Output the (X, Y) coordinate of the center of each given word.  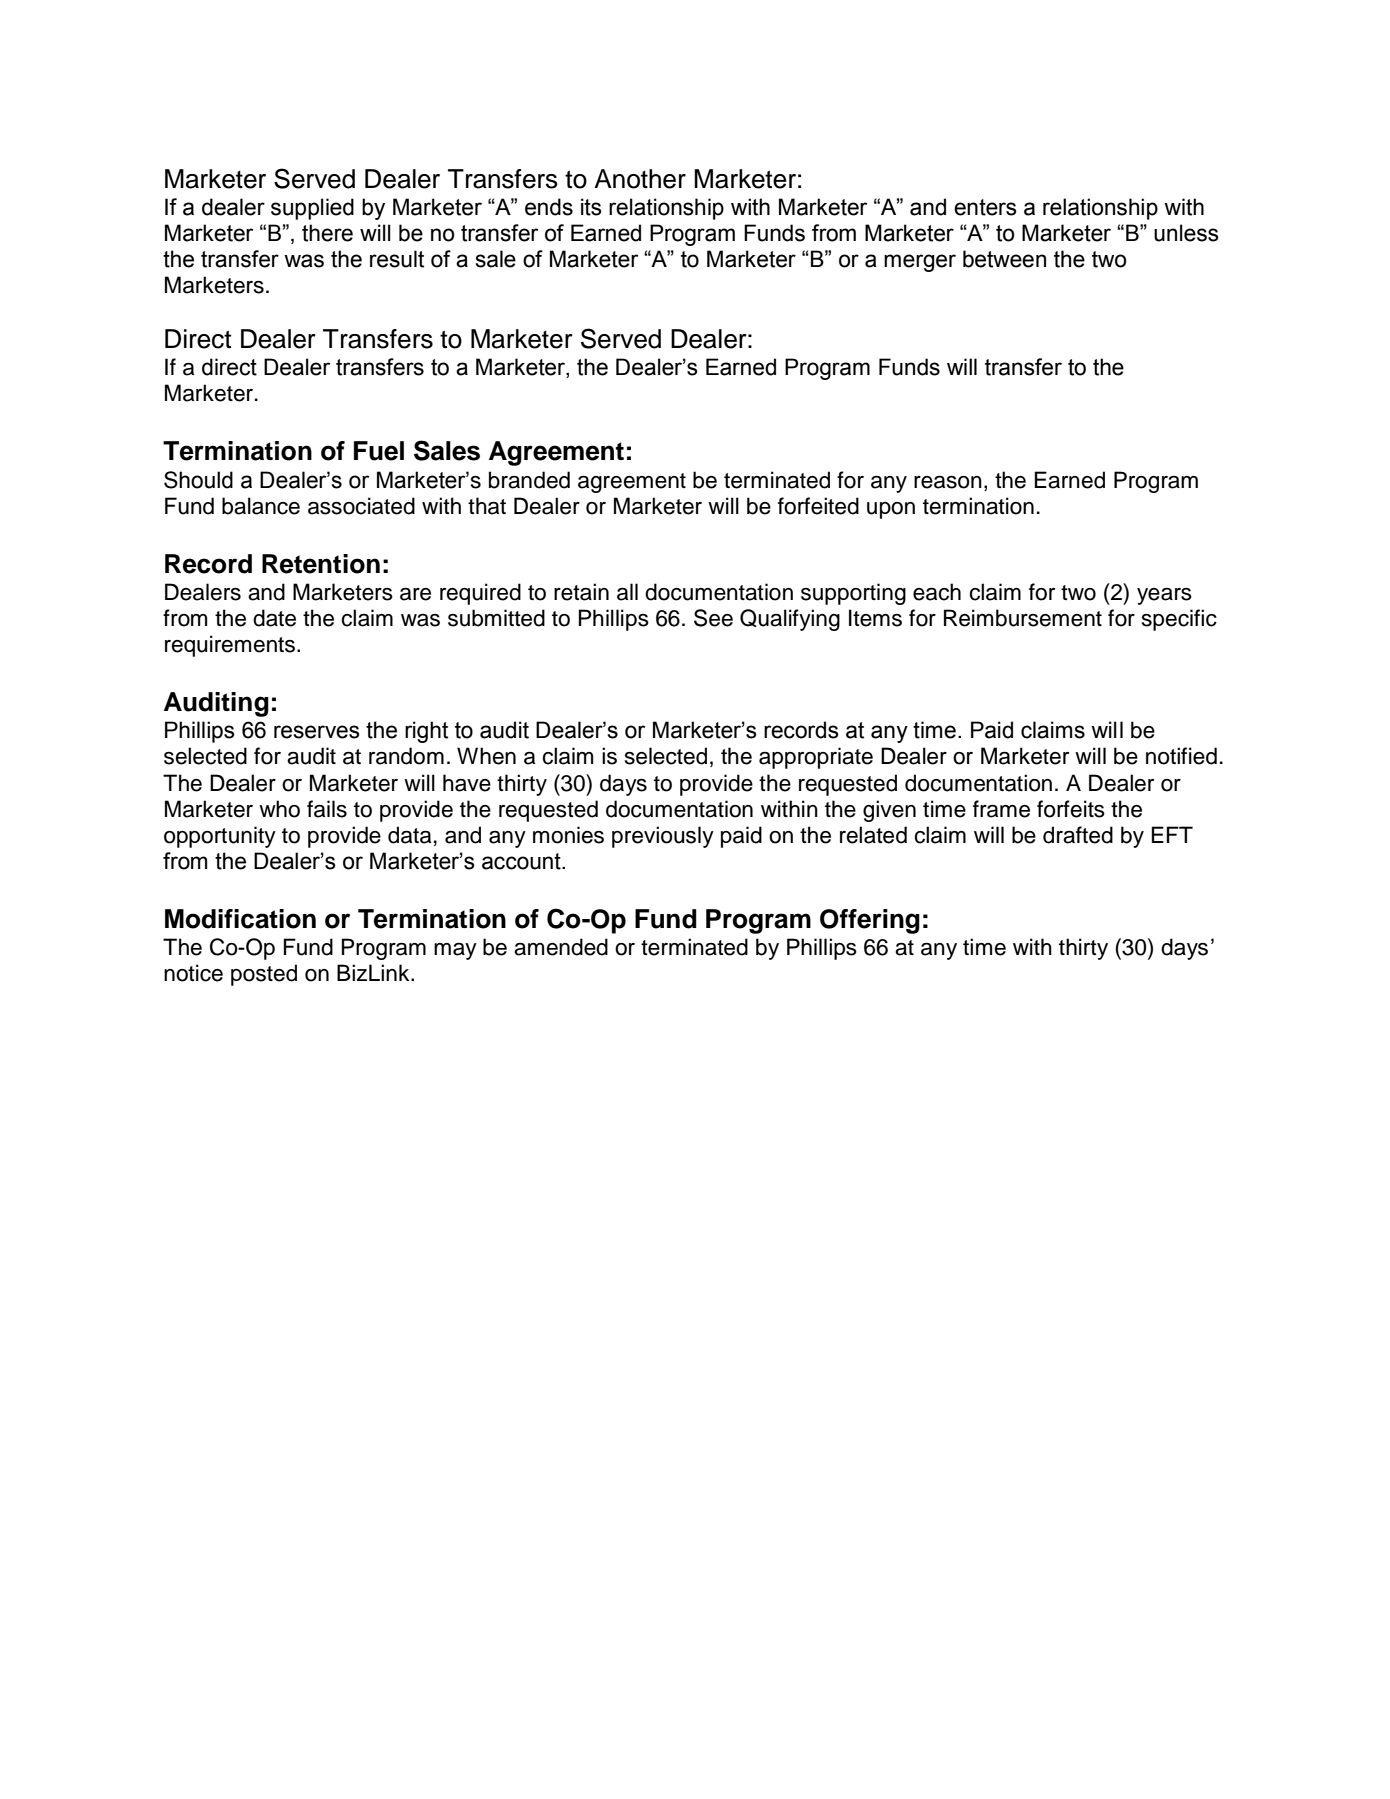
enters (985, 207)
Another (640, 179)
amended (561, 947)
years (1164, 596)
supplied (312, 209)
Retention (321, 564)
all (627, 592)
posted (264, 975)
